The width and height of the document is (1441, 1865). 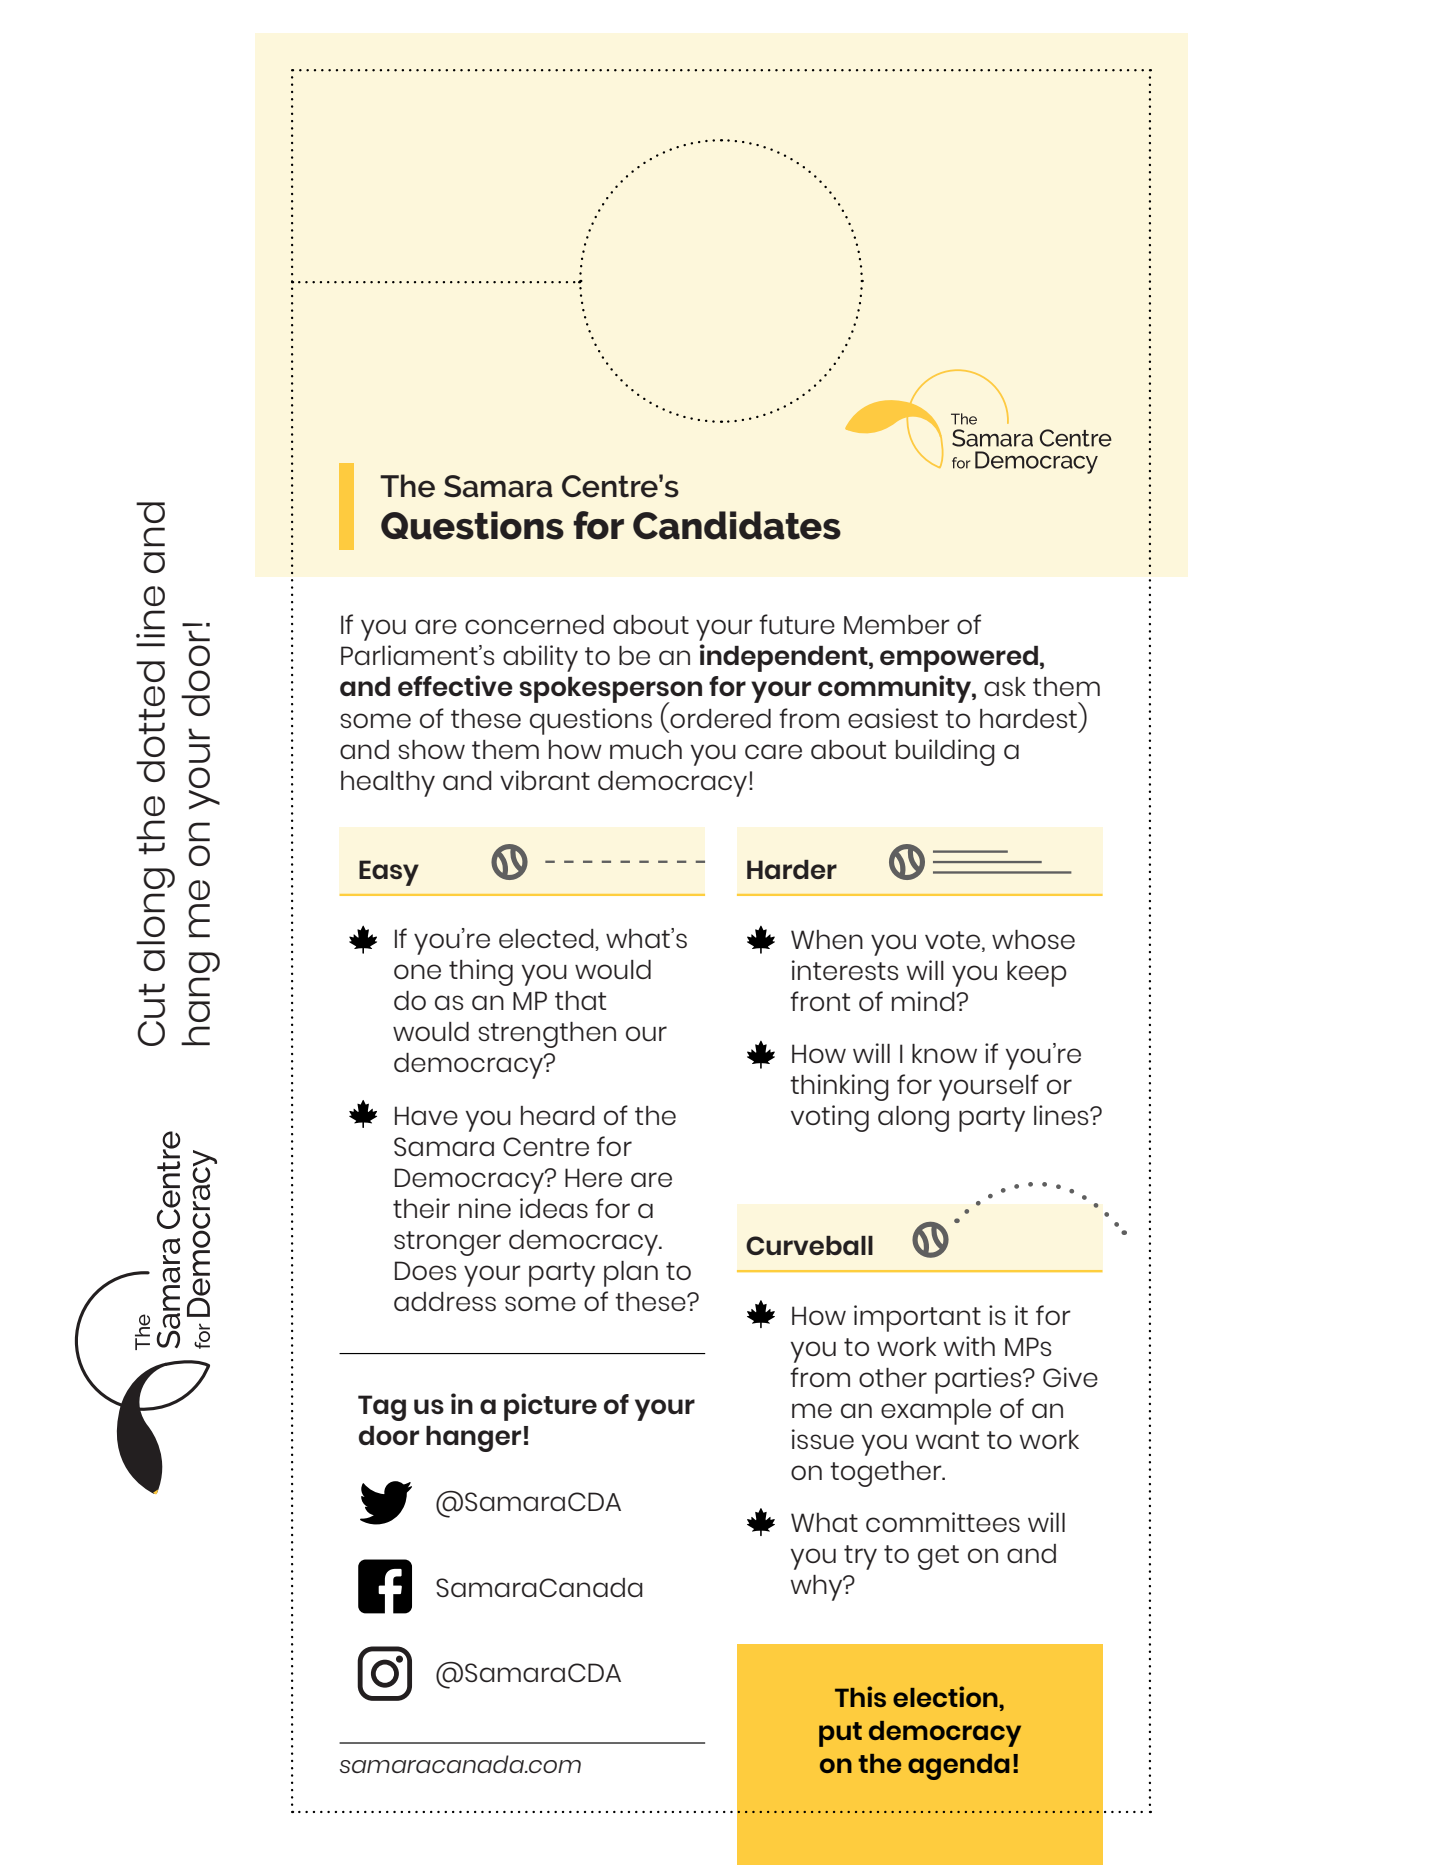 I want to click on concerned, so click(x=534, y=624).
